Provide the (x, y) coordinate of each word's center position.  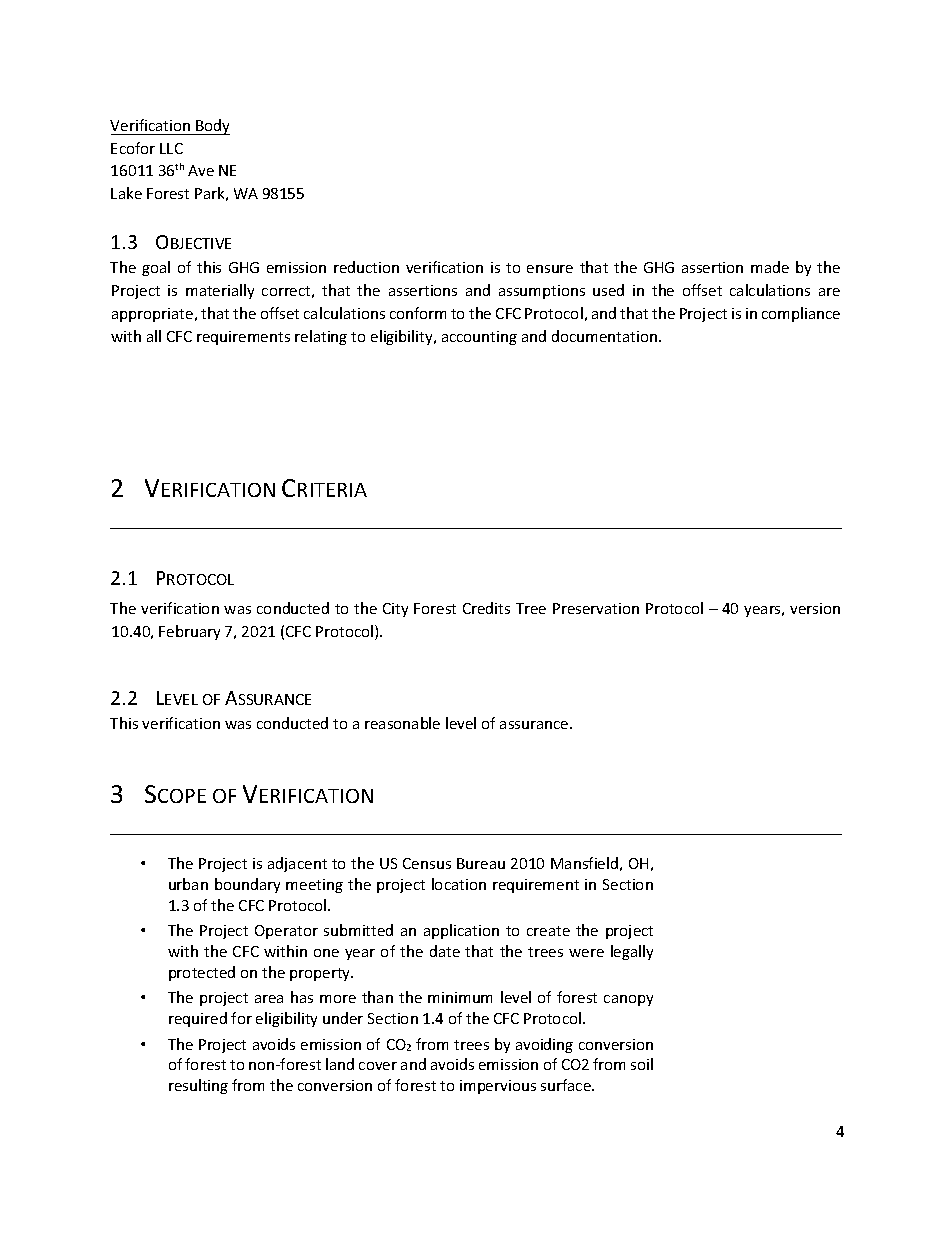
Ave (201, 170)
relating (321, 337)
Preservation (596, 608)
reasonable (402, 723)
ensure (550, 269)
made (770, 267)
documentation (606, 336)
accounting (479, 338)
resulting (198, 1086)
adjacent (297, 864)
